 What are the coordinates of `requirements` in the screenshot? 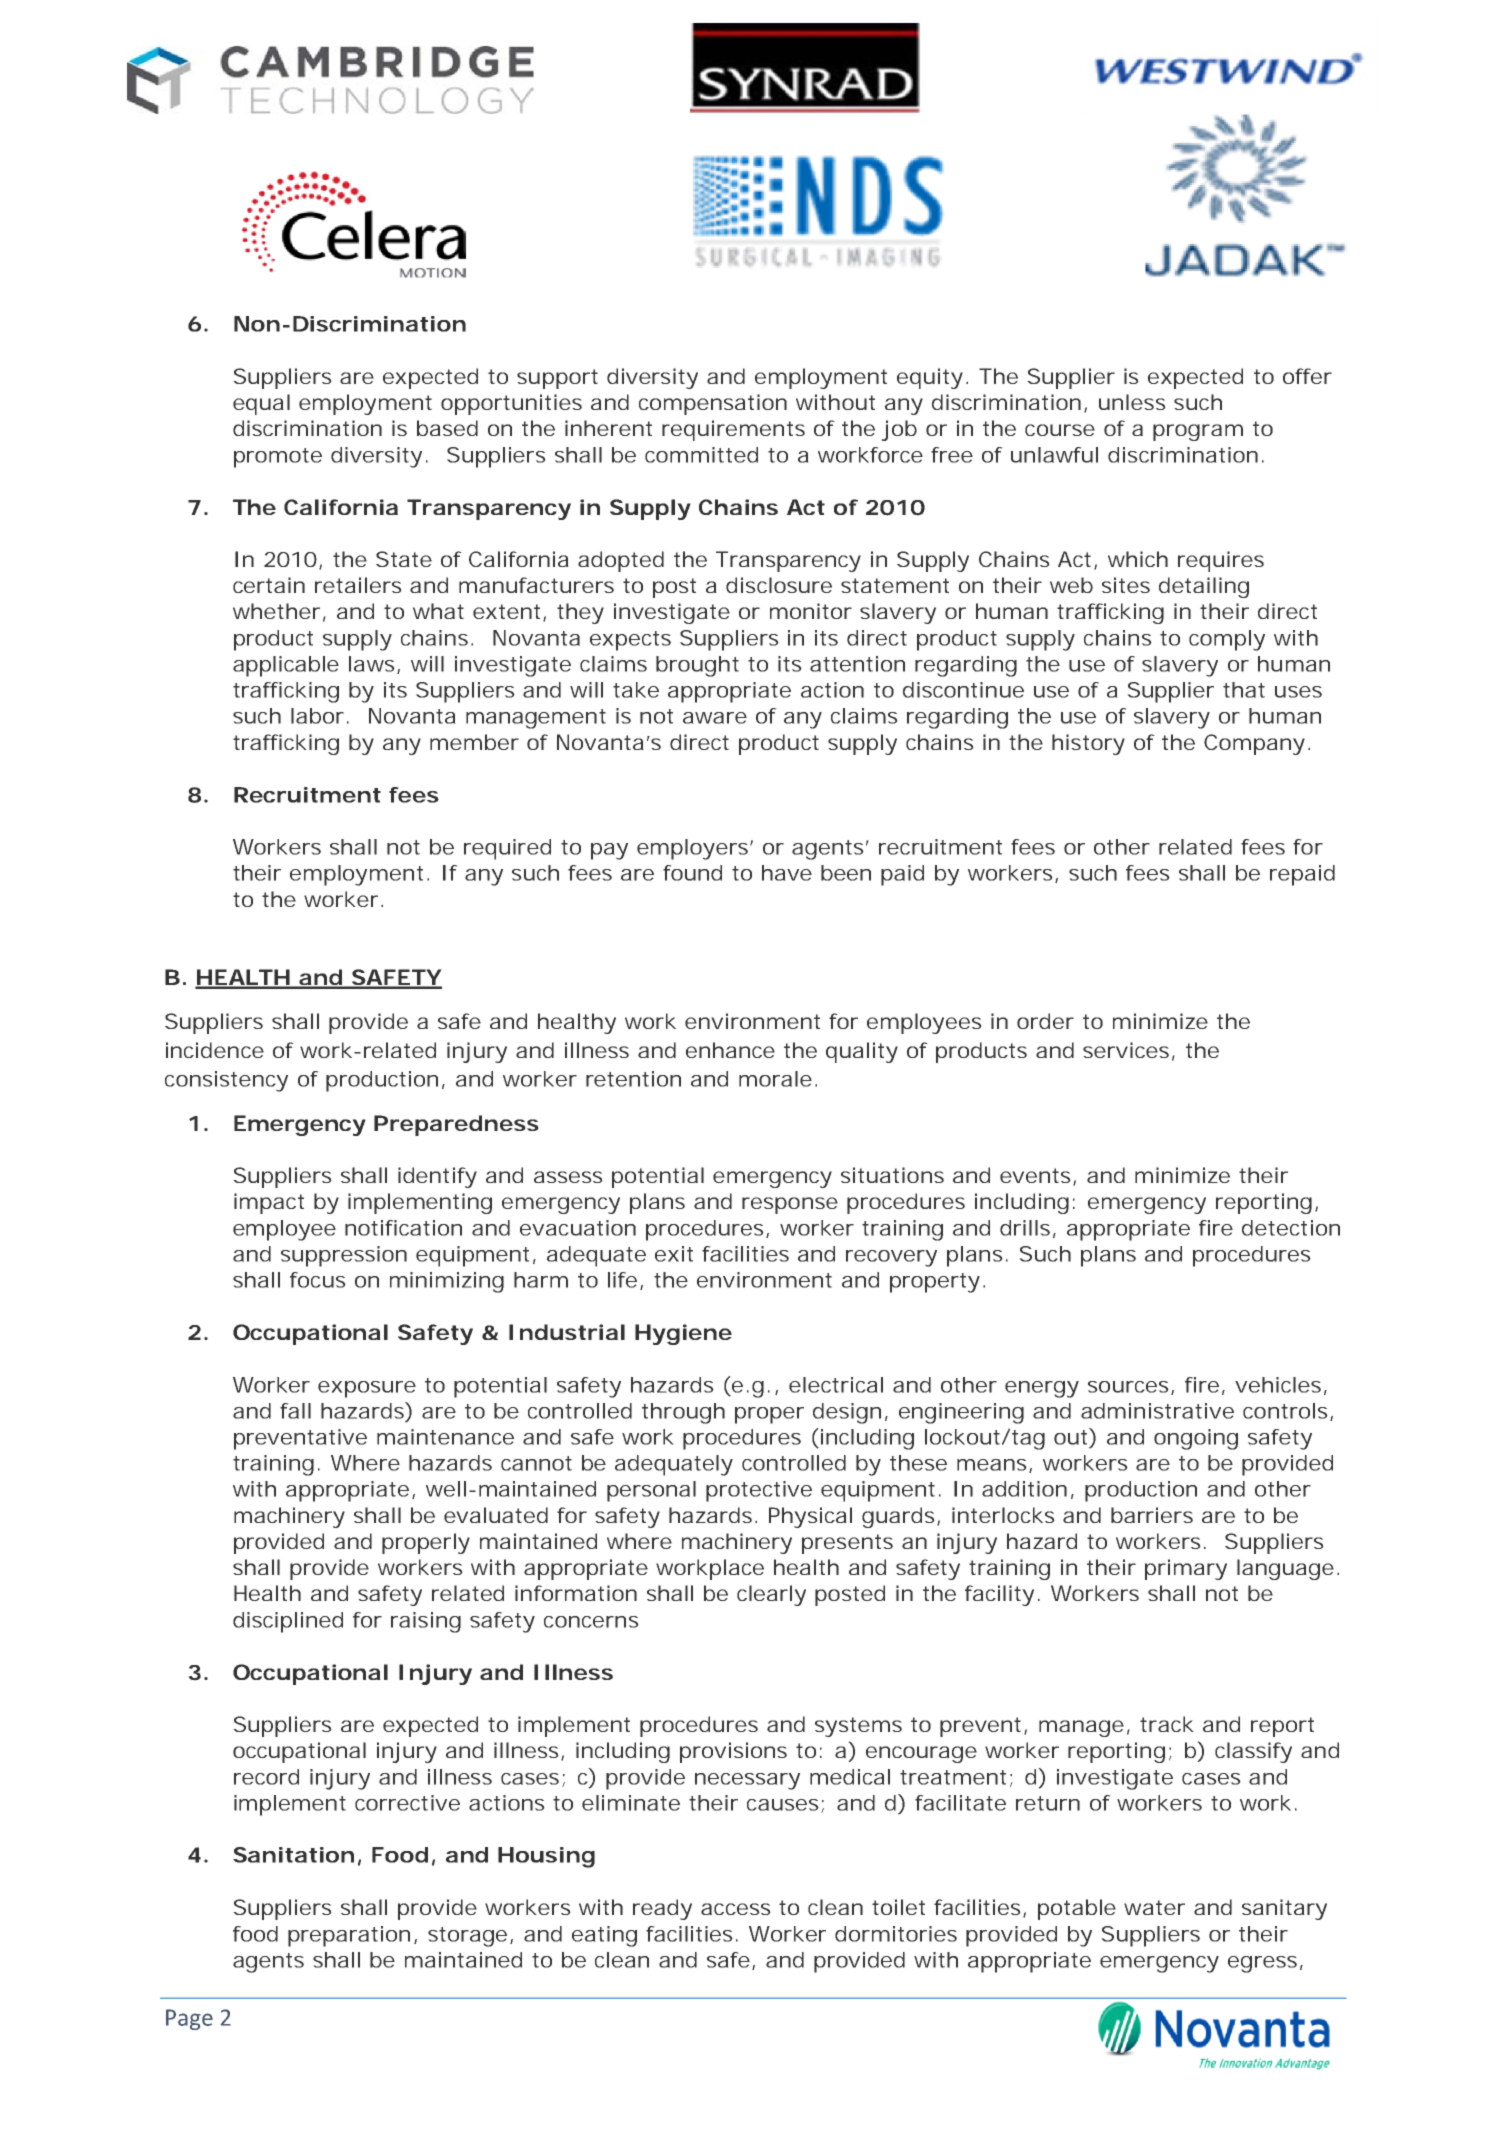 It's located at (733, 430).
